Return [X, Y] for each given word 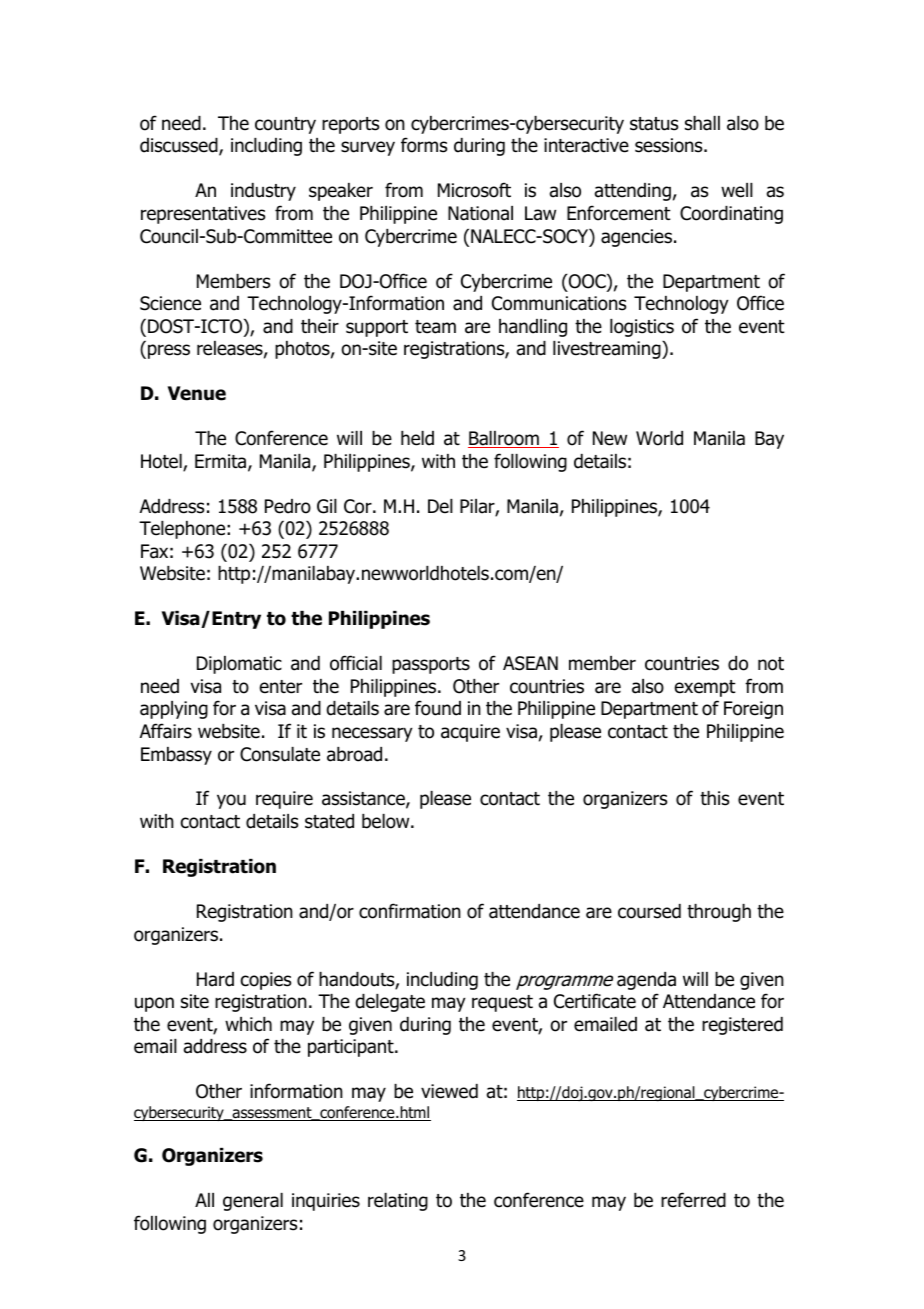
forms [424, 145]
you [231, 801]
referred [693, 1200]
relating [398, 1202]
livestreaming [608, 350]
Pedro [288, 506]
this [714, 798]
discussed [180, 147]
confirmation [410, 911]
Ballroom [504, 439]
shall [702, 123]
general [253, 1202]
